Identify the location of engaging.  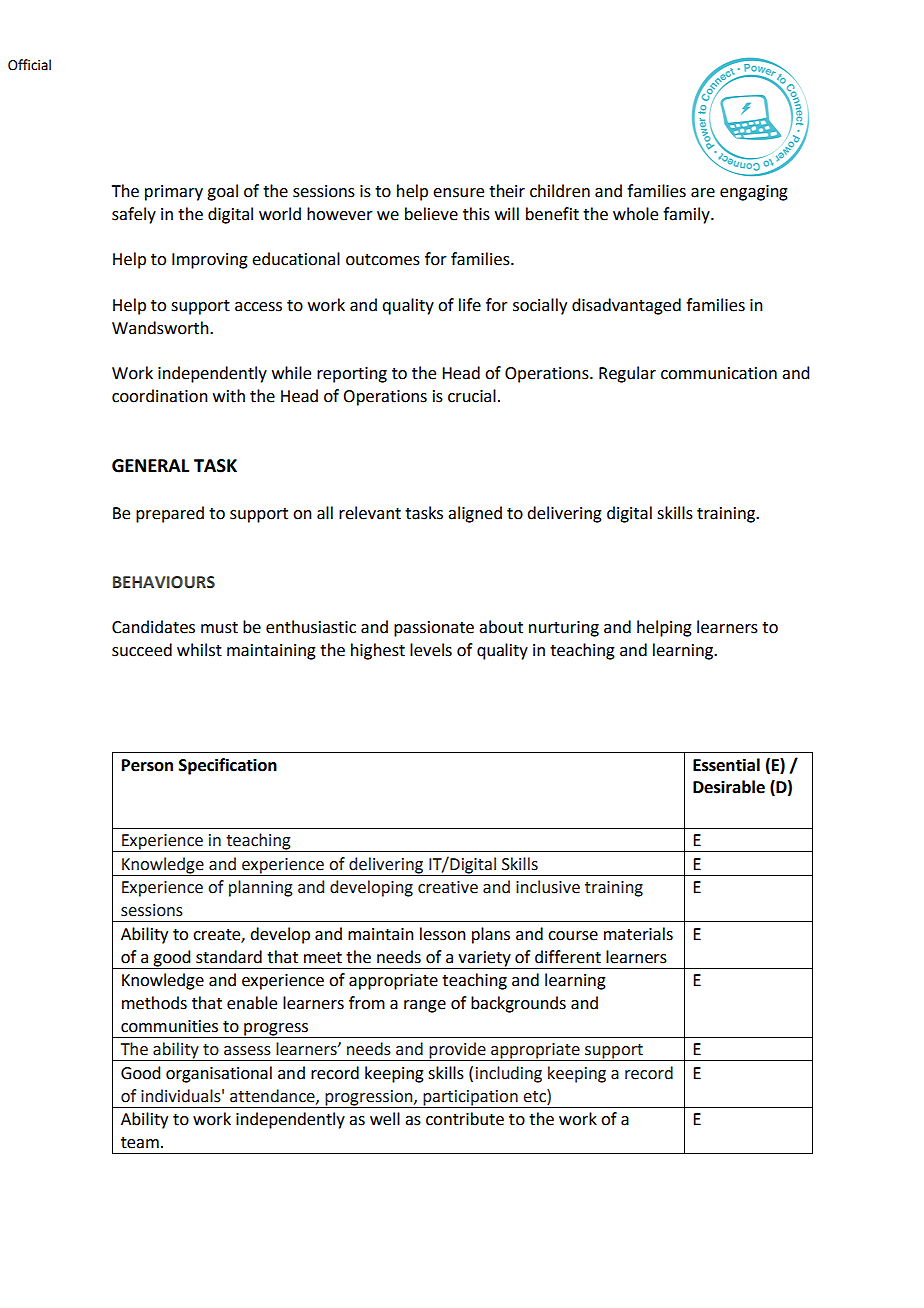
(754, 193).
